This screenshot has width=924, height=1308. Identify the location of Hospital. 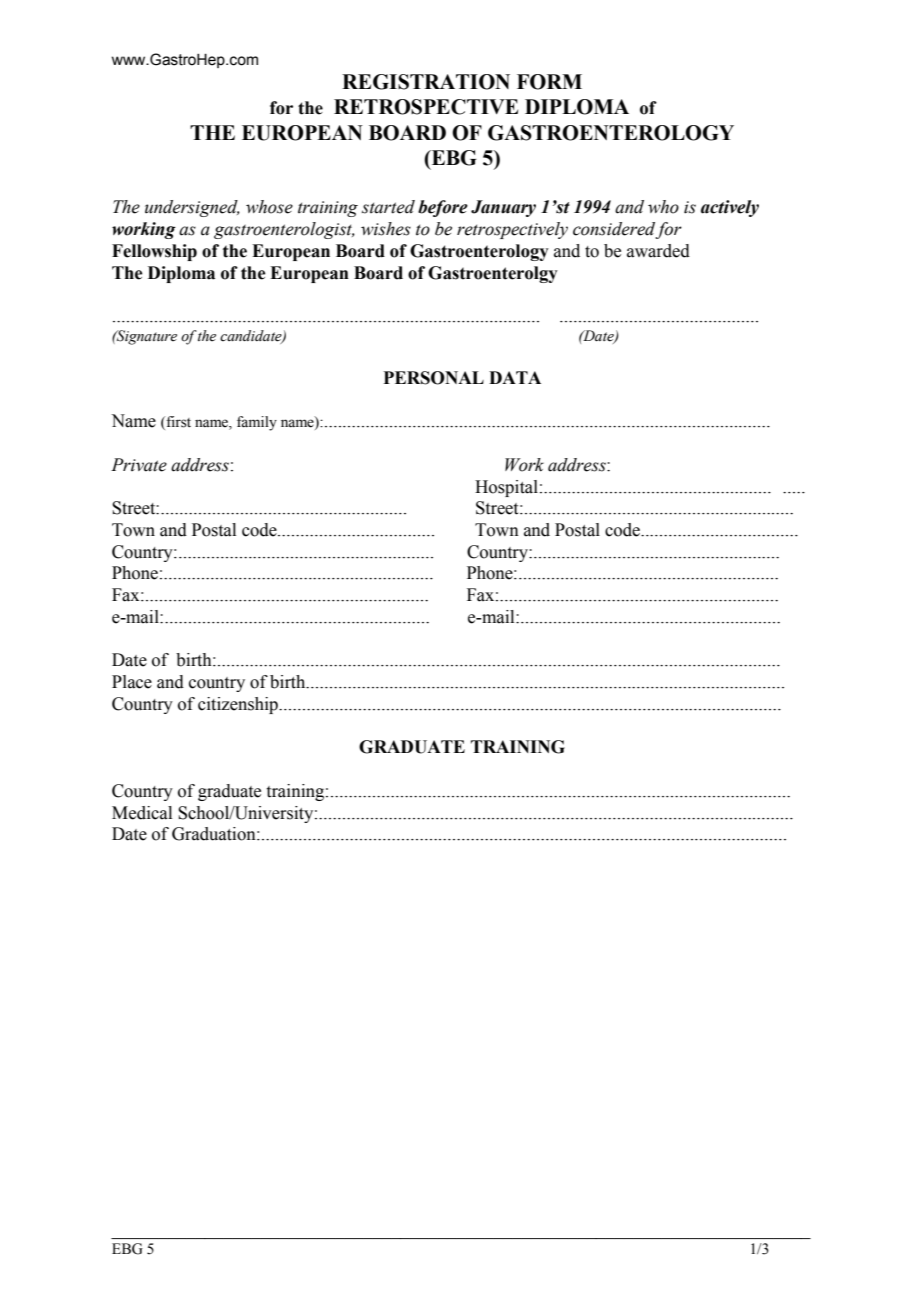
(506, 488).
